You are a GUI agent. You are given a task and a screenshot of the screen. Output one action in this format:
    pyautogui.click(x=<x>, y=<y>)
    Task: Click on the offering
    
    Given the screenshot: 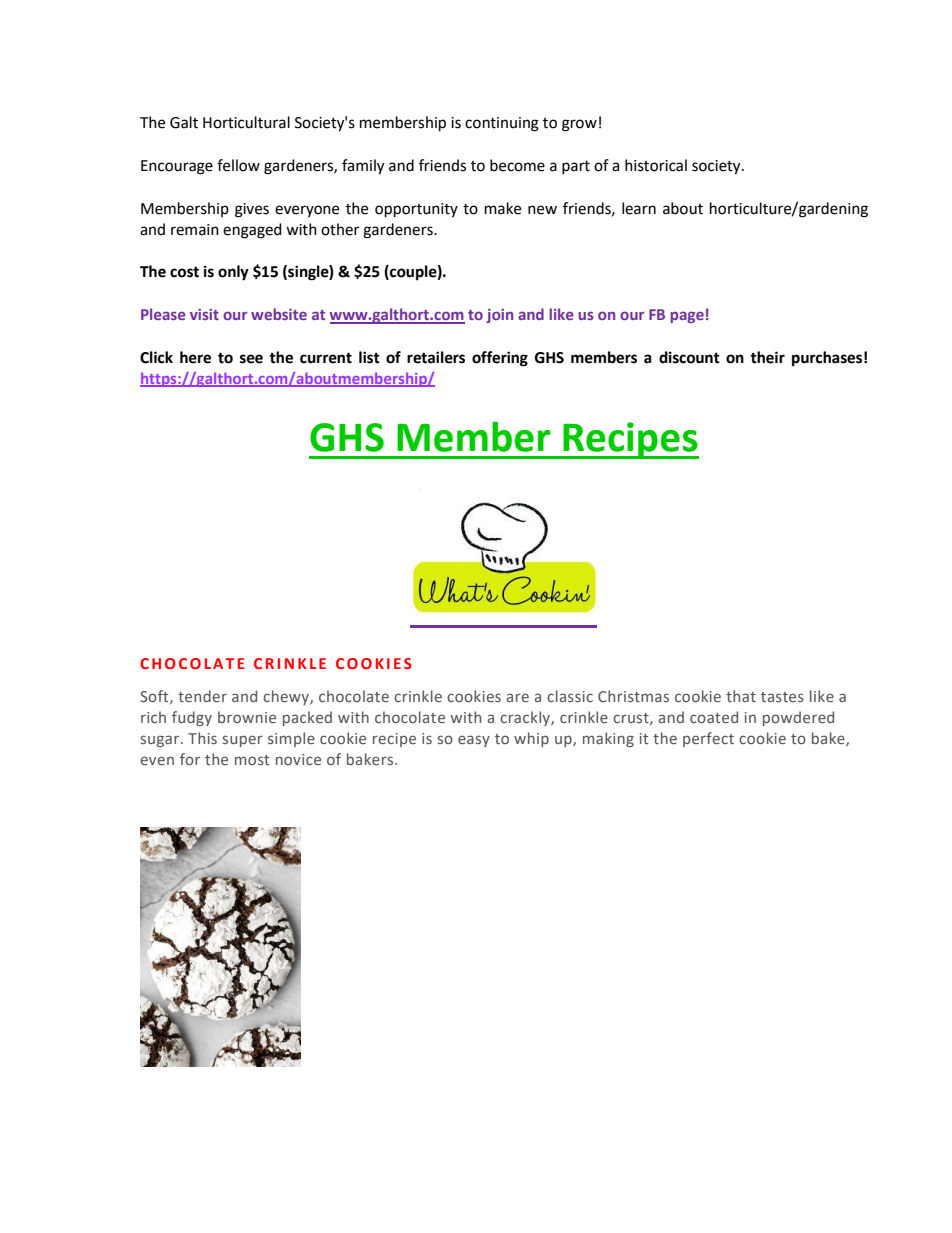 What is the action you would take?
    pyautogui.click(x=500, y=359)
